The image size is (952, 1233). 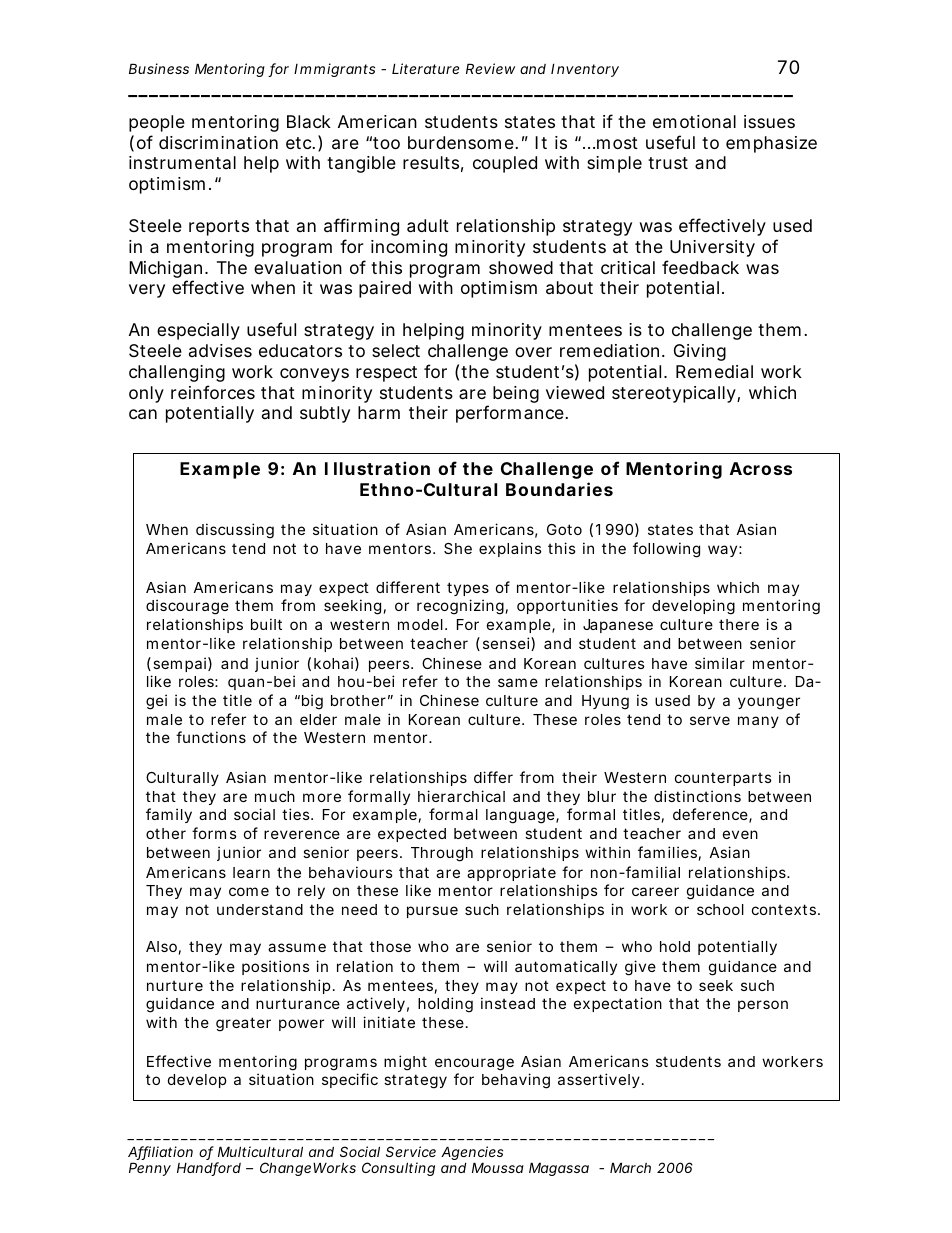 I want to click on reinforces, so click(x=213, y=392).
